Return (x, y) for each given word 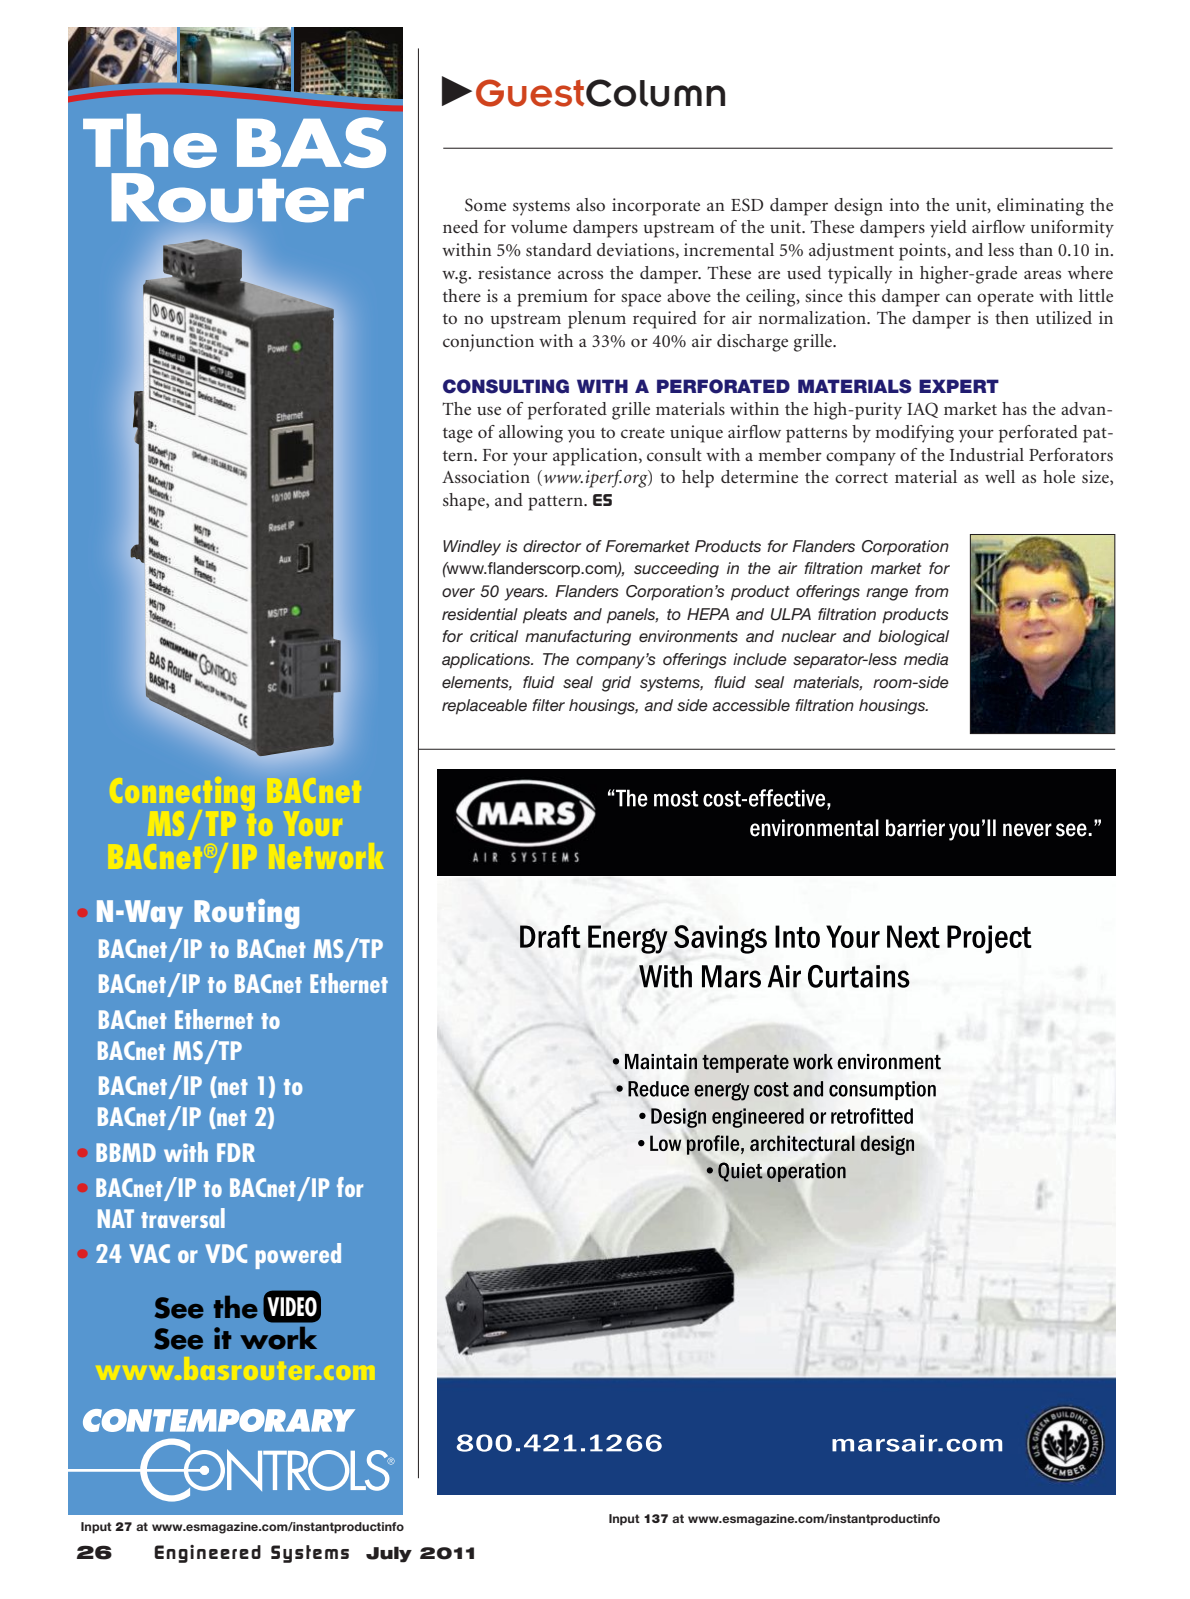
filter (548, 705)
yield (948, 229)
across (580, 274)
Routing (246, 914)
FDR (236, 1152)
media (926, 659)
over (458, 592)
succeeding (676, 570)
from (932, 591)
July (389, 1554)
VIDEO (292, 1307)
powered (298, 1256)
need (460, 226)
